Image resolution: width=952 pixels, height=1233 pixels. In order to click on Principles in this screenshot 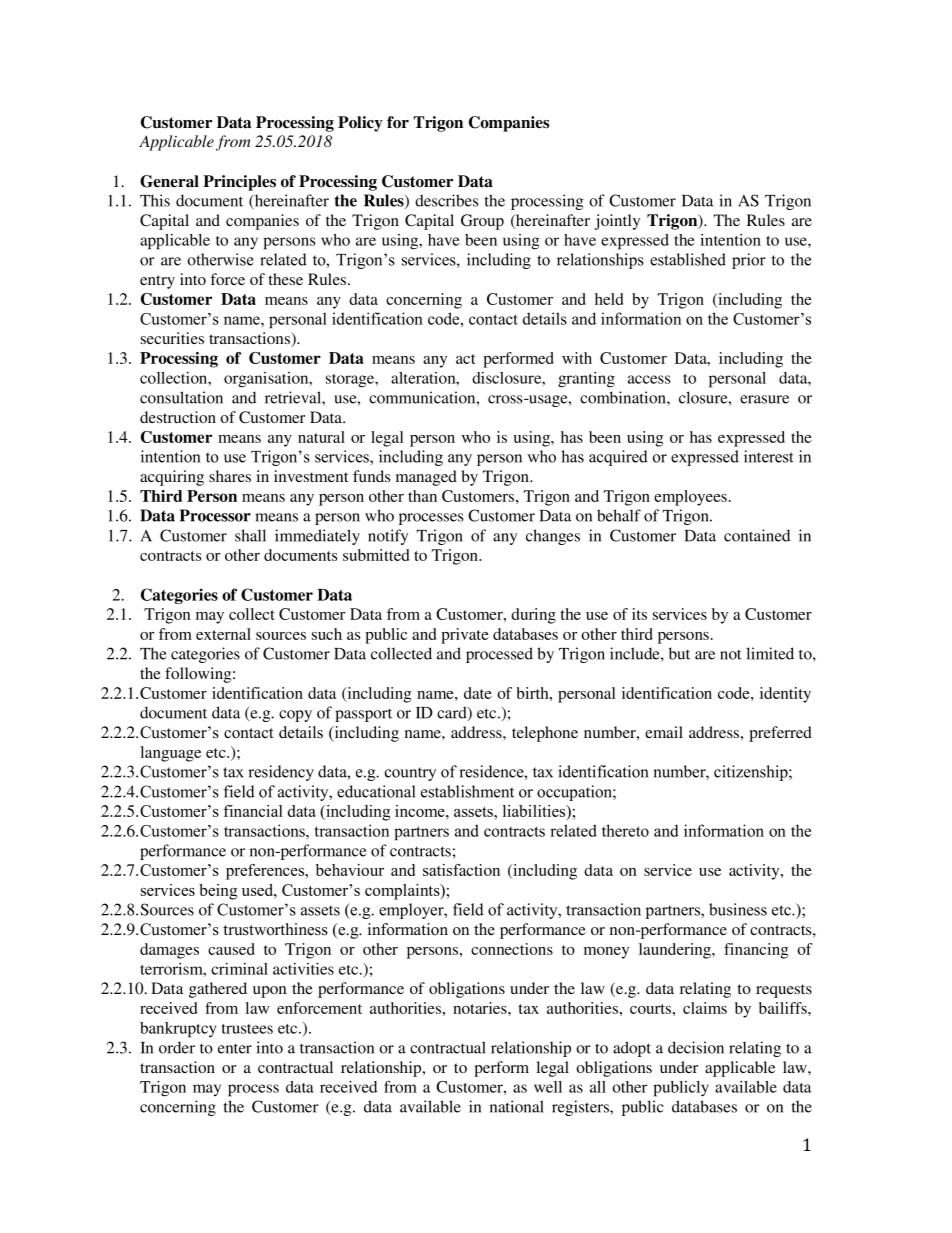, I will do `click(239, 183)`.
